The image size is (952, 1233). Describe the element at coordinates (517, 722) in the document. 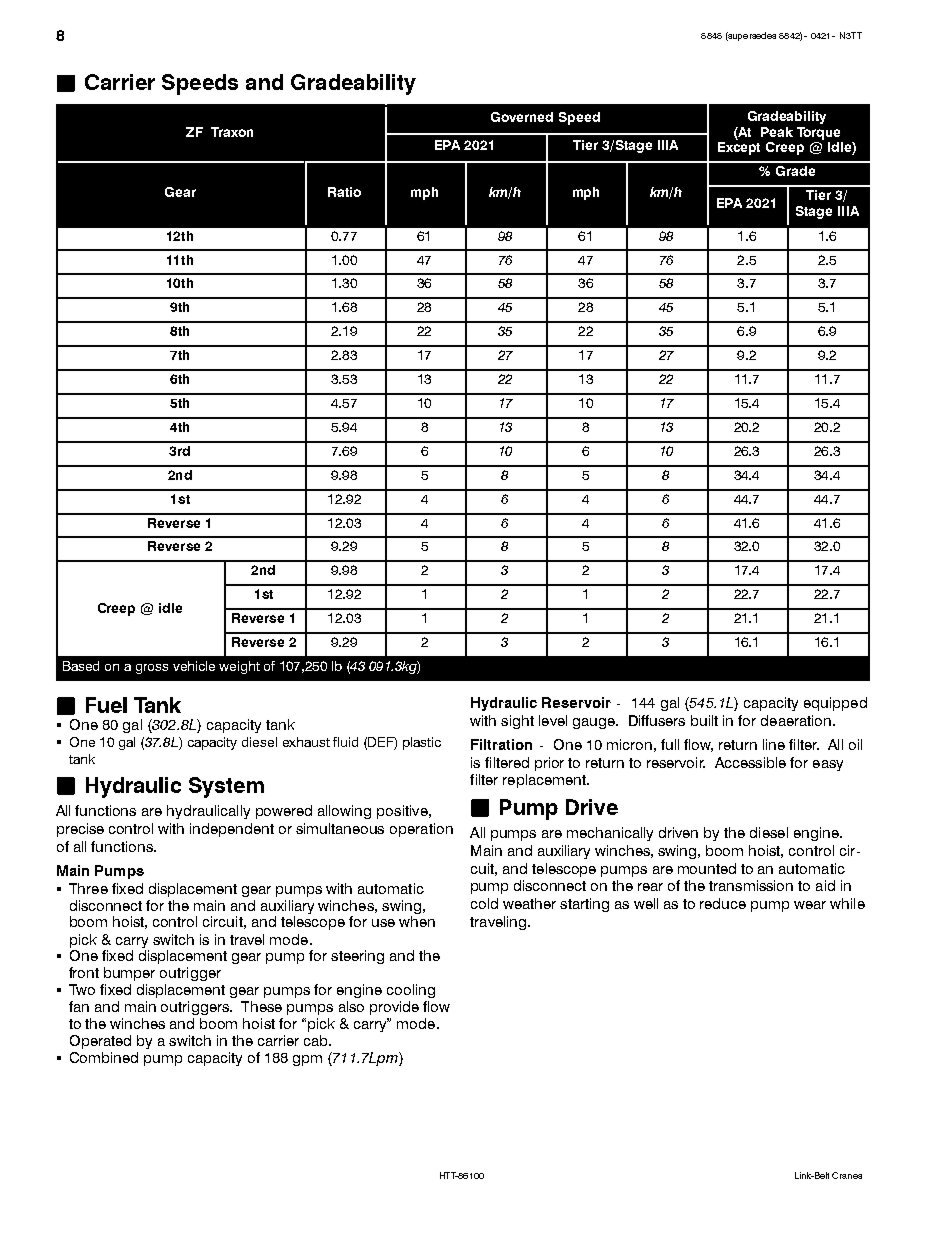

I see `sight` at that location.
